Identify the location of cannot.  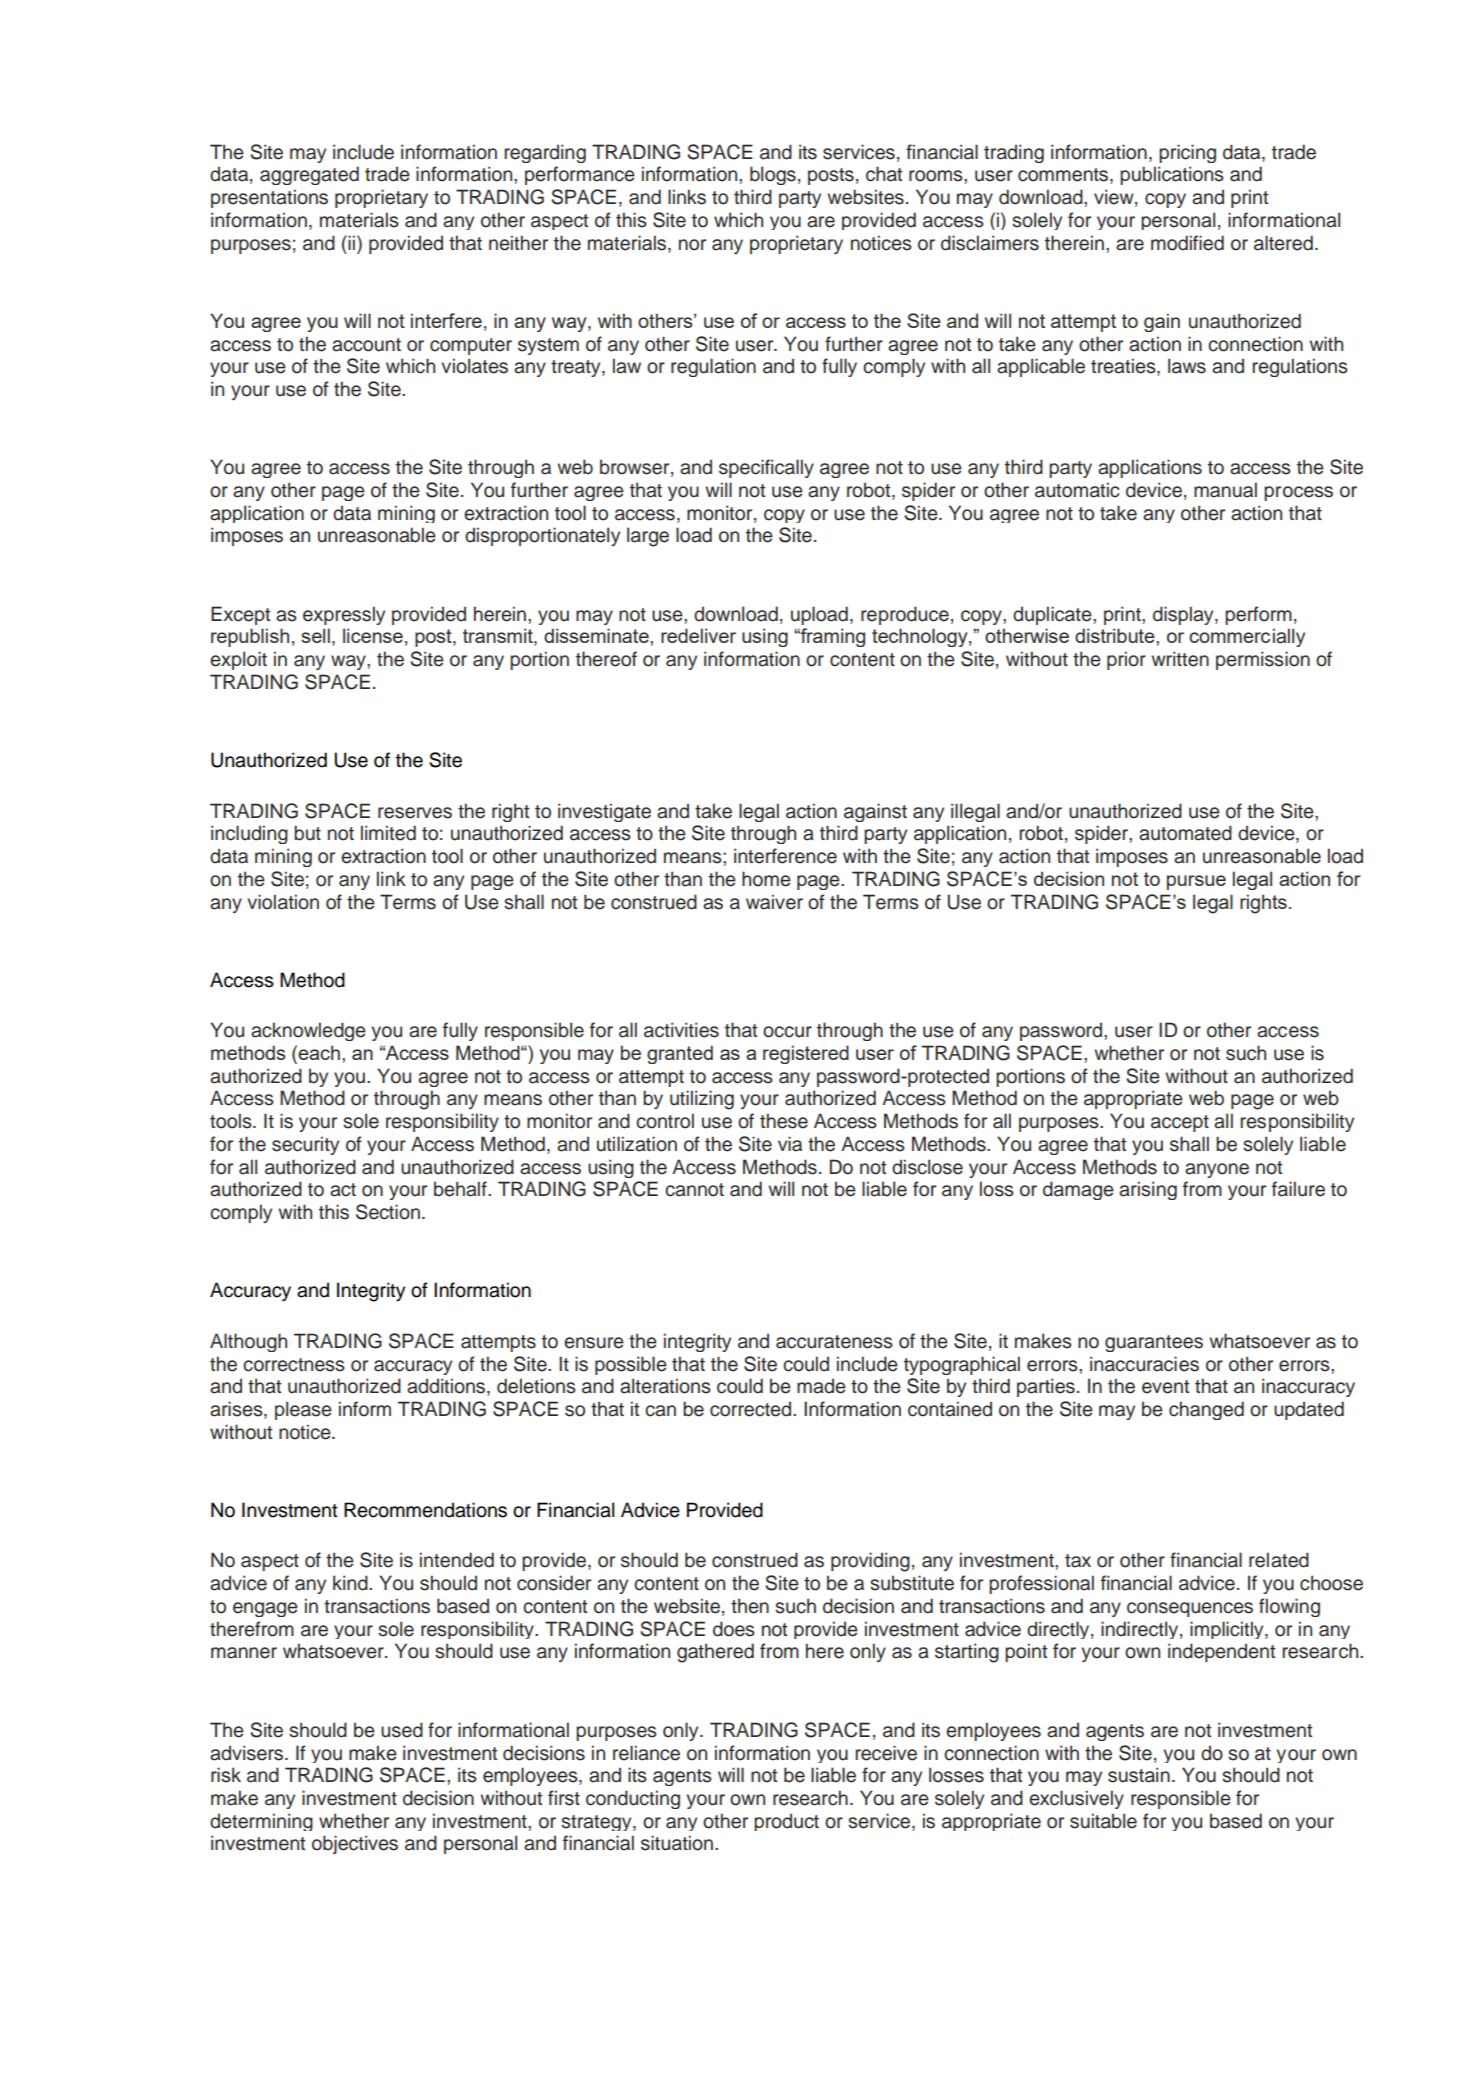
(694, 1190).
